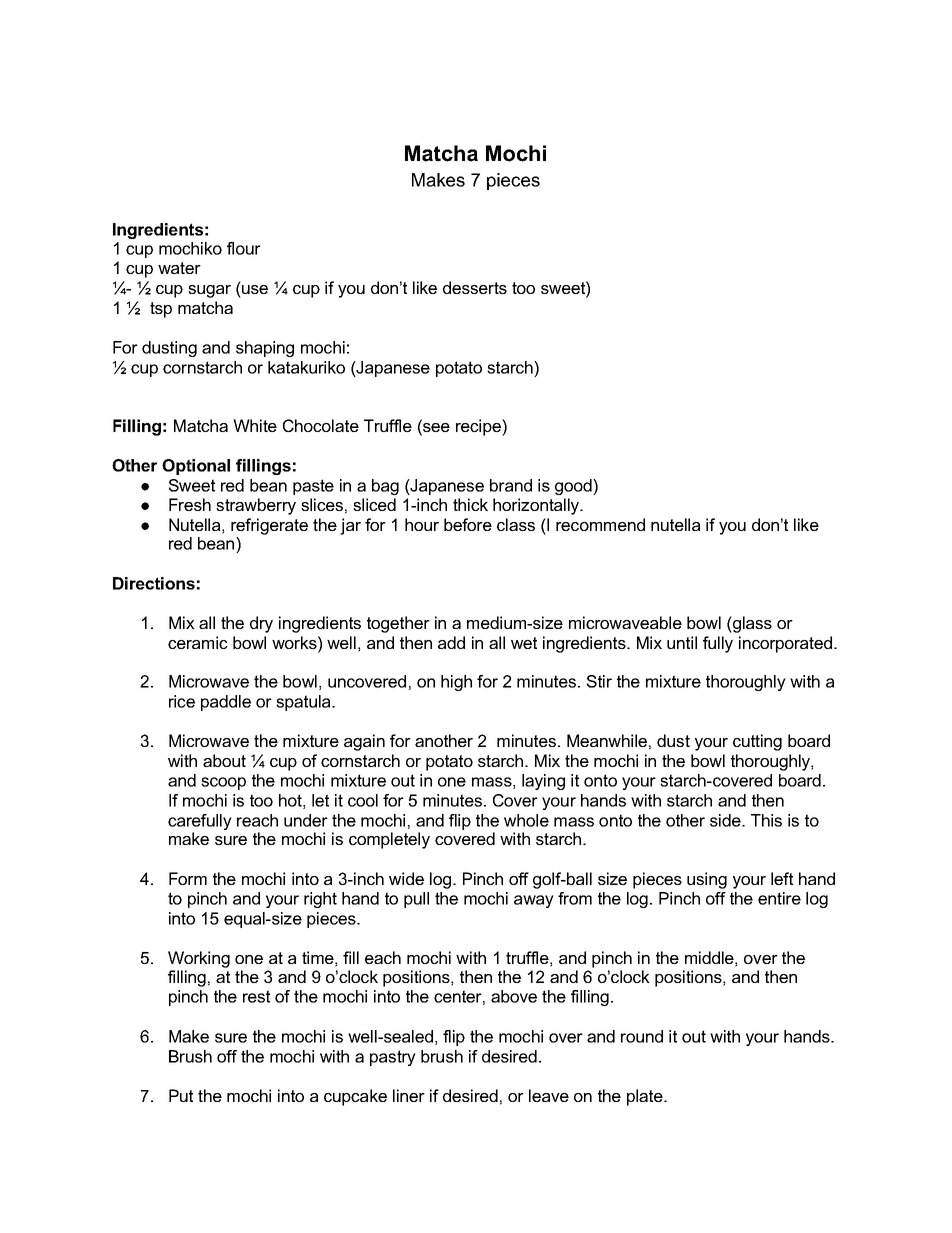  What do you see at coordinates (409, 1095) in the page?
I see `liner` at bounding box center [409, 1095].
